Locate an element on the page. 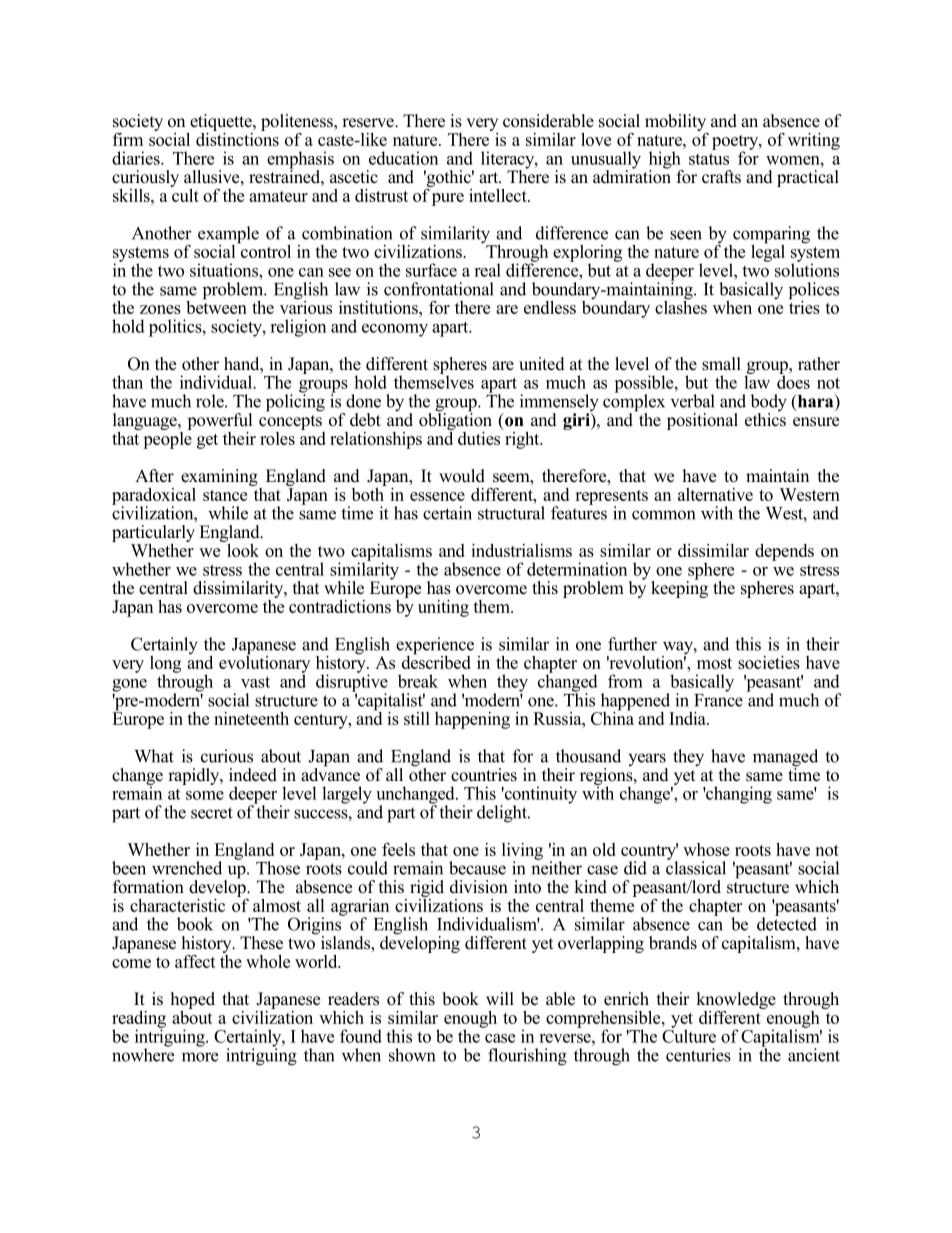 The height and width of the image is (1233, 952). alternative is located at coordinates (715, 494).
